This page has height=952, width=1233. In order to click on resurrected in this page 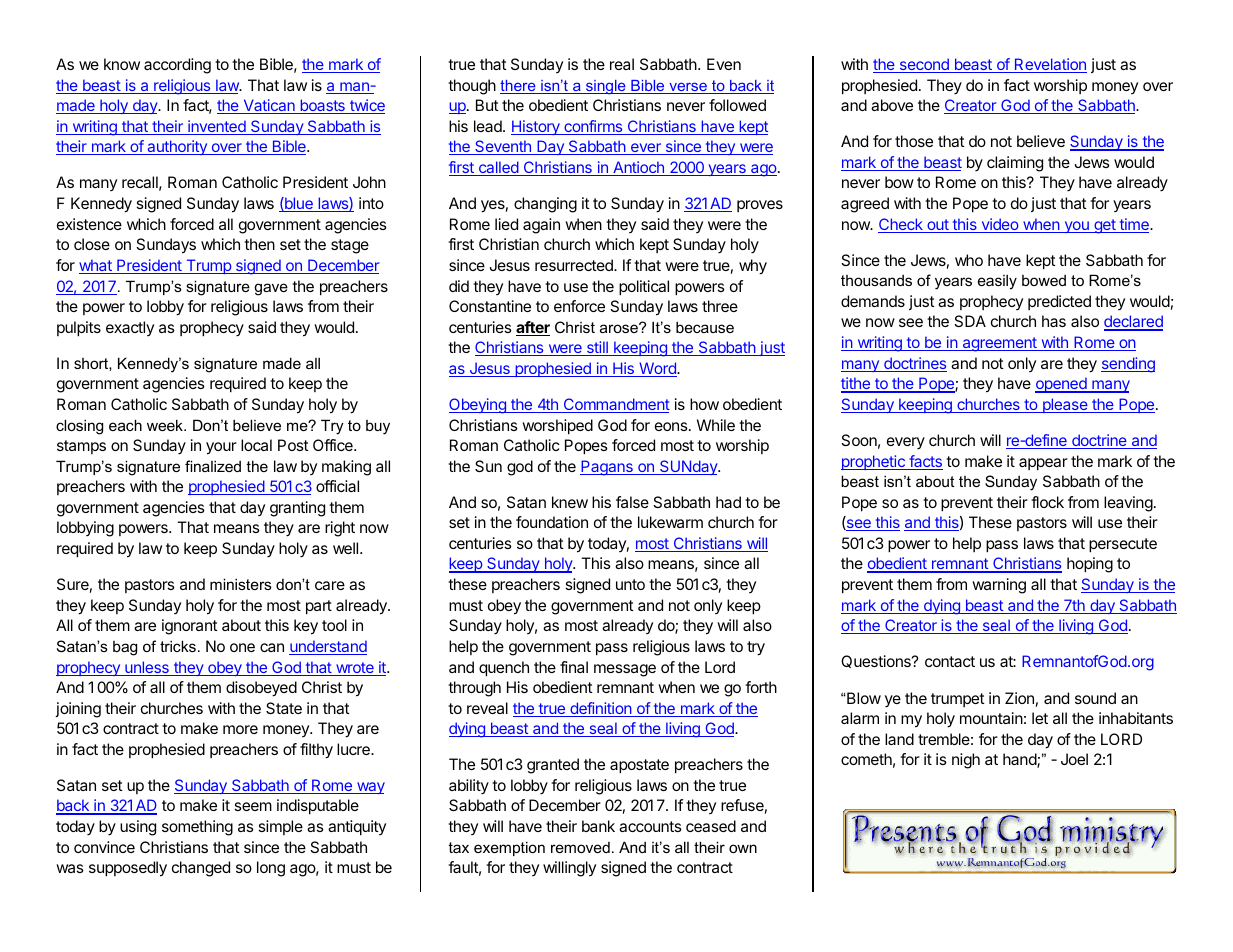, I will do `click(575, 265)`.
